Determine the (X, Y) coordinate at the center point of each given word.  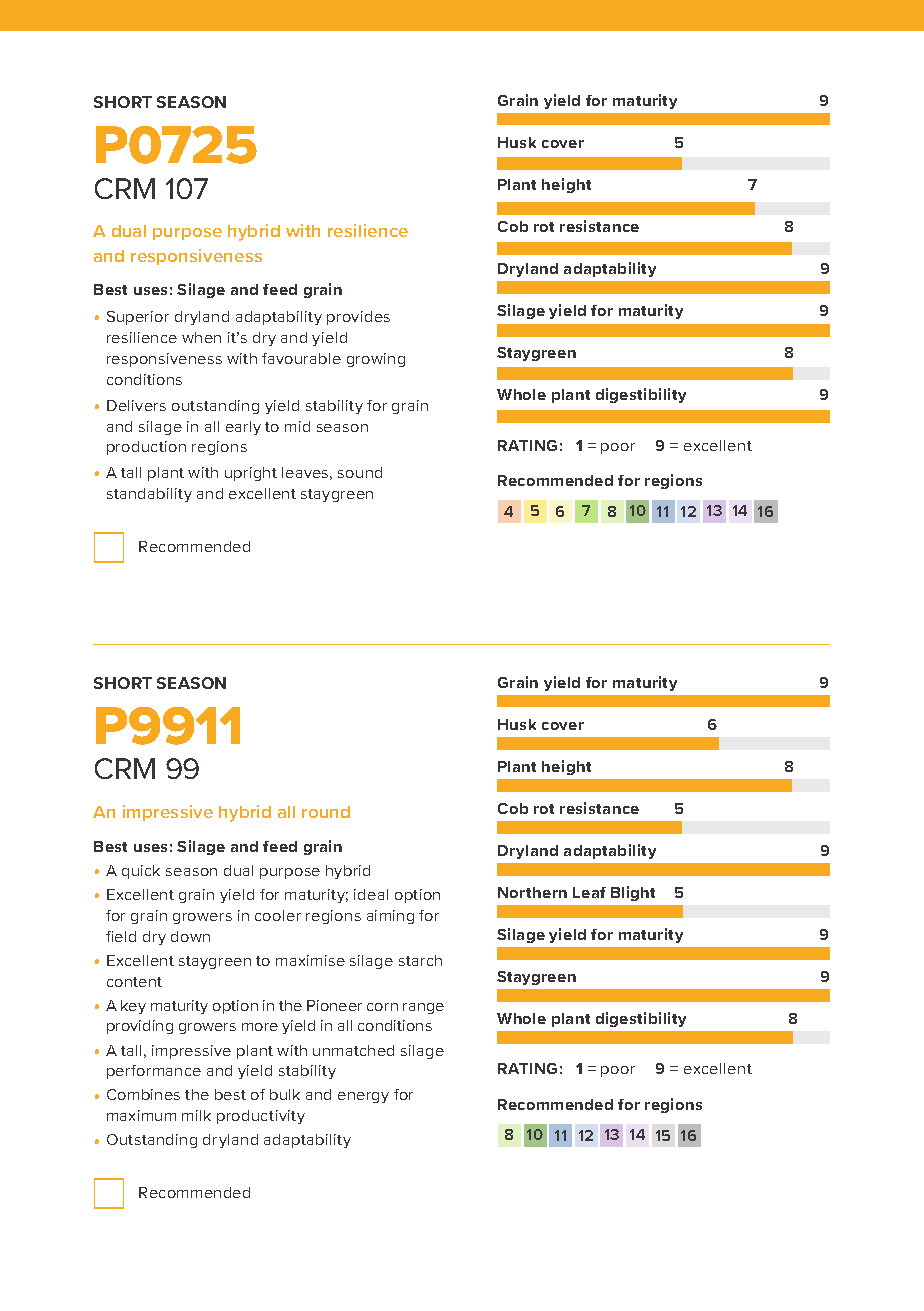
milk (196, 1115)
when (201, 337)
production (146, 448)
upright (251, 474)
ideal (371, 894)
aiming (390, 917)
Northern (532, 892)
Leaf (589, 892)
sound (360, 472)
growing (376, 360)
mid (297, 426)
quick (141, 872)
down (190, 936)
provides (358, 318)
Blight (633, 893)
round (326, 812)
